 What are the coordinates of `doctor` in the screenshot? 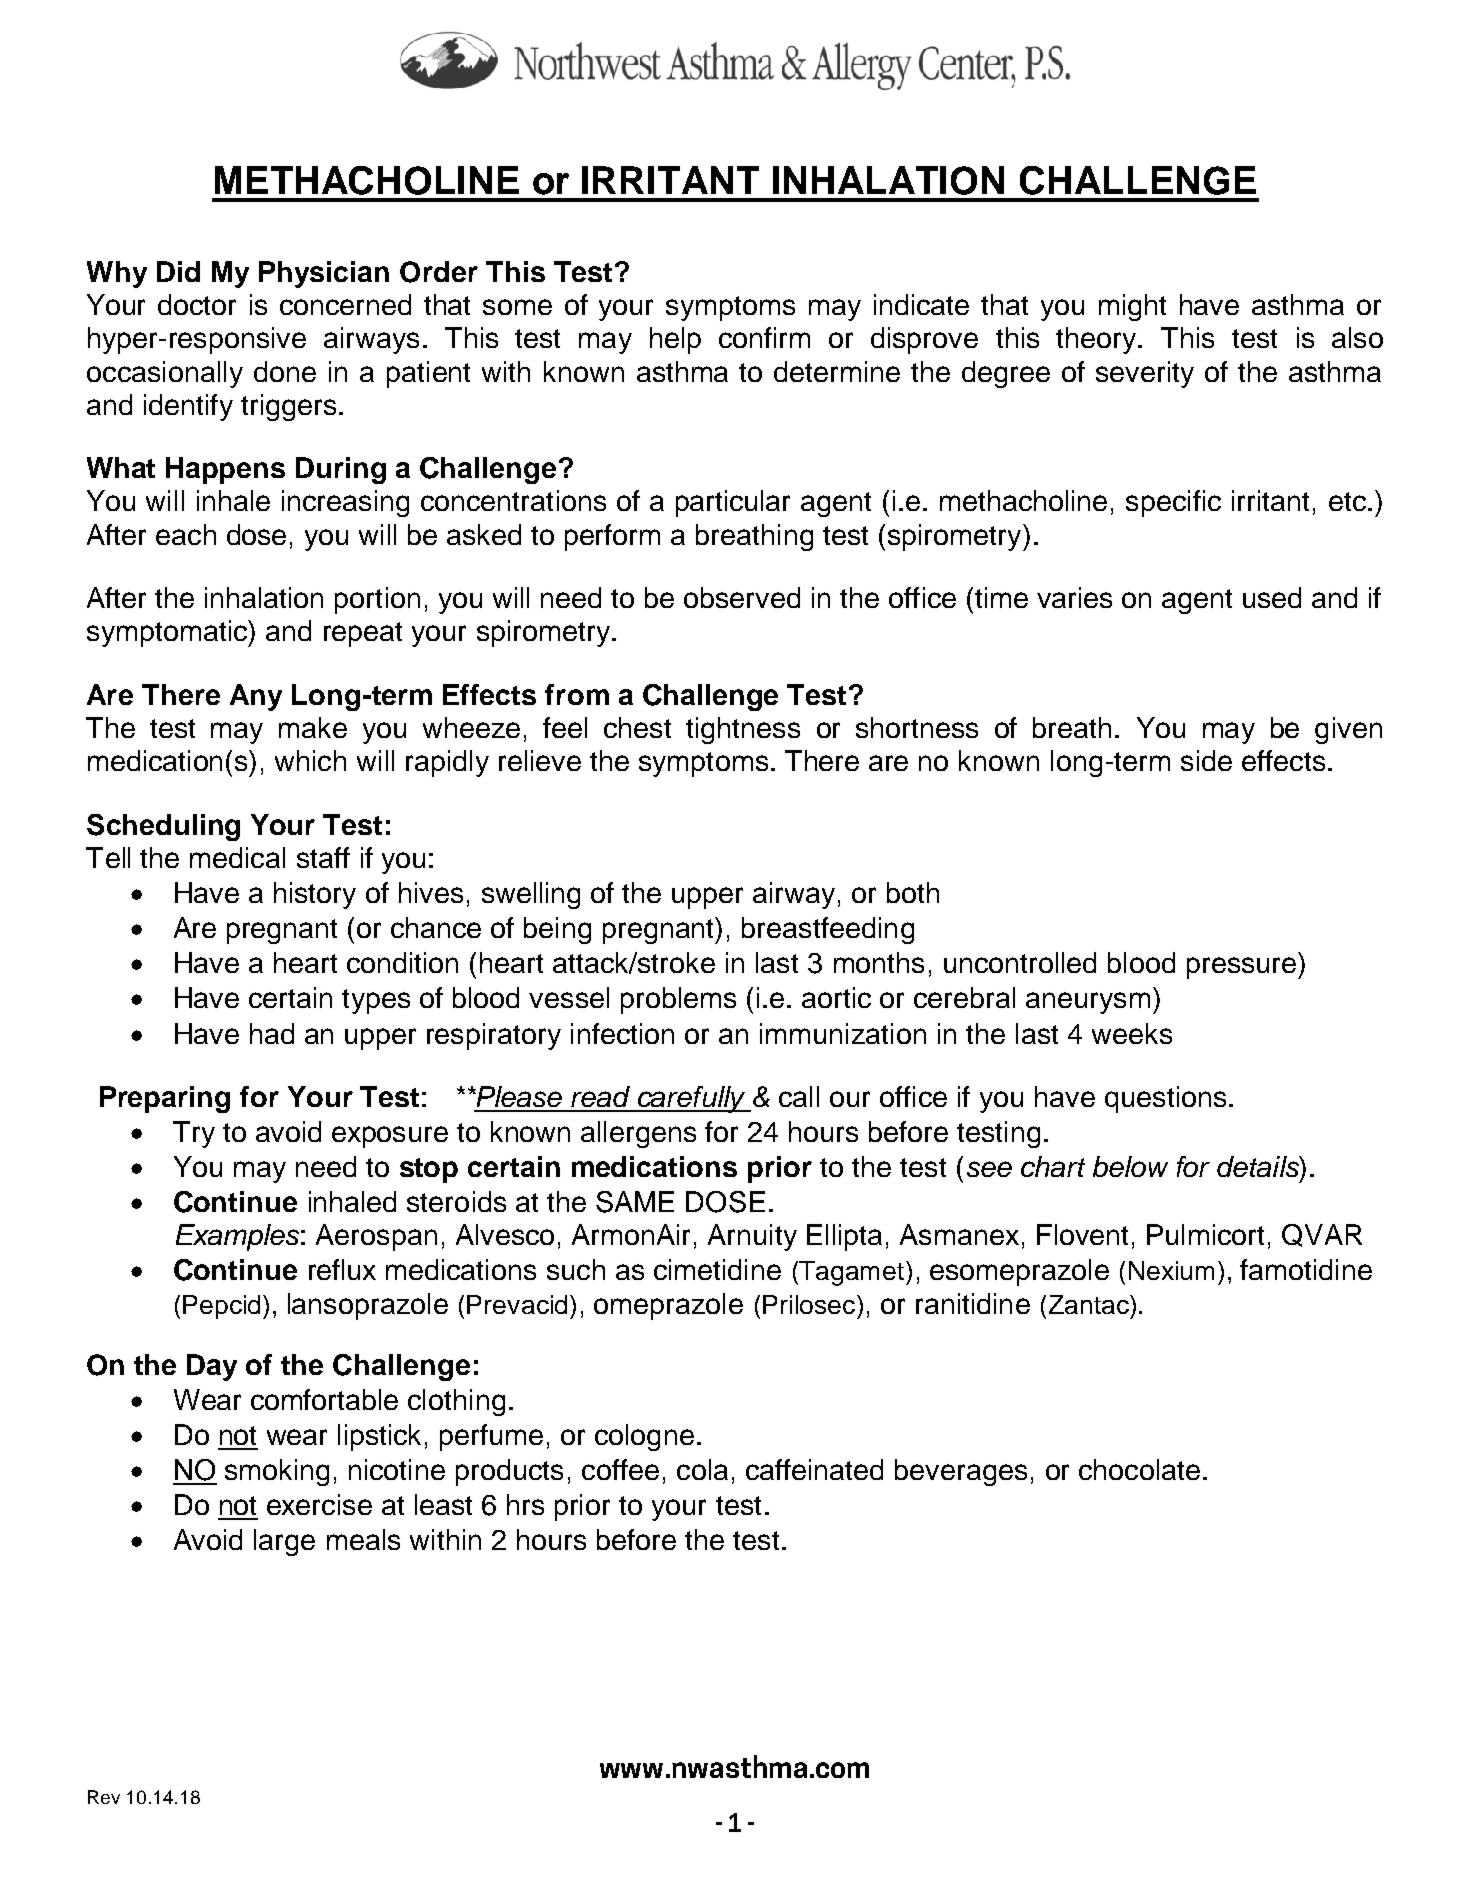 It's located at (197, 304).
